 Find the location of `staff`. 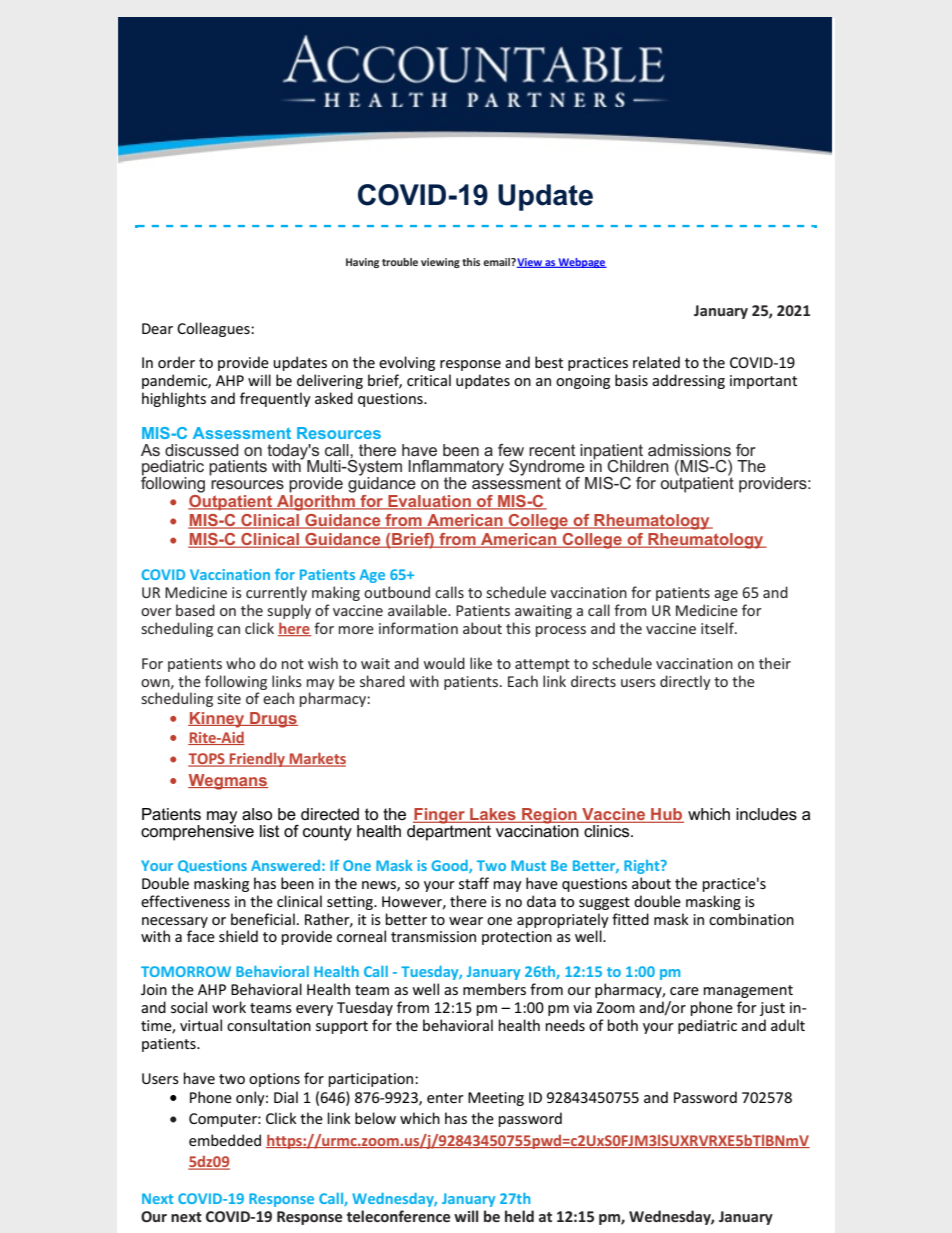

staff is located at coordinates (474, 883).
